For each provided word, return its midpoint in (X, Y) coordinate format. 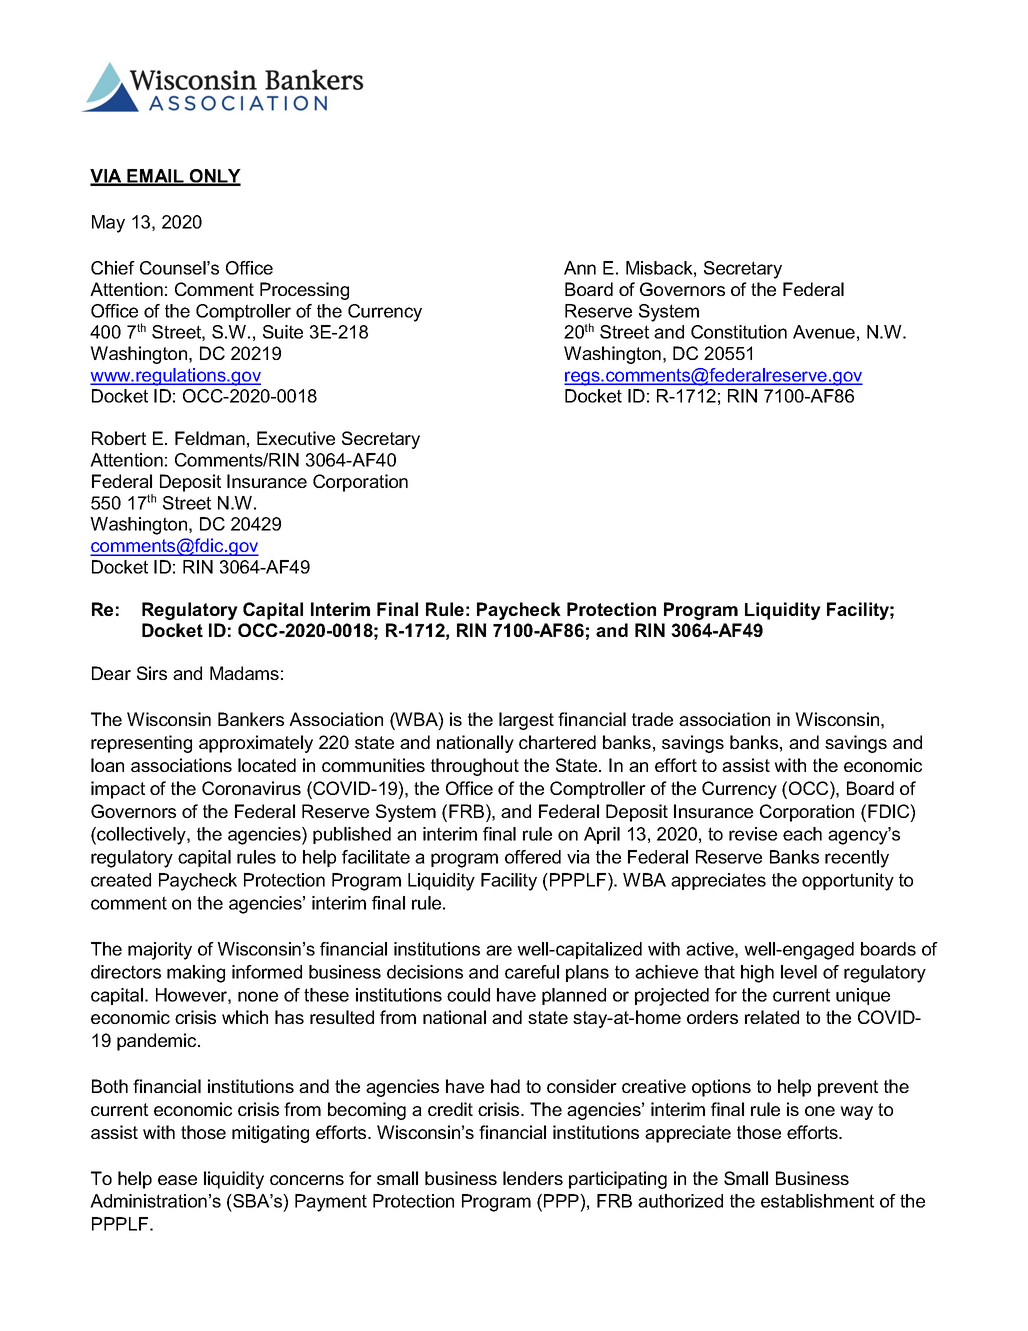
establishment (817, 1201)
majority (160, 951)
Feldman (210, 438)
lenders (533, 1178)
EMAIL (155, 177)
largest (526, 721)
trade (652, 719)
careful (532, 972)
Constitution (739, 332)
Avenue (824, 332)
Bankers (251, 719)
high (757, 974)
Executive (296, 438)
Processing (304, 291)
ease (177, 1180)
